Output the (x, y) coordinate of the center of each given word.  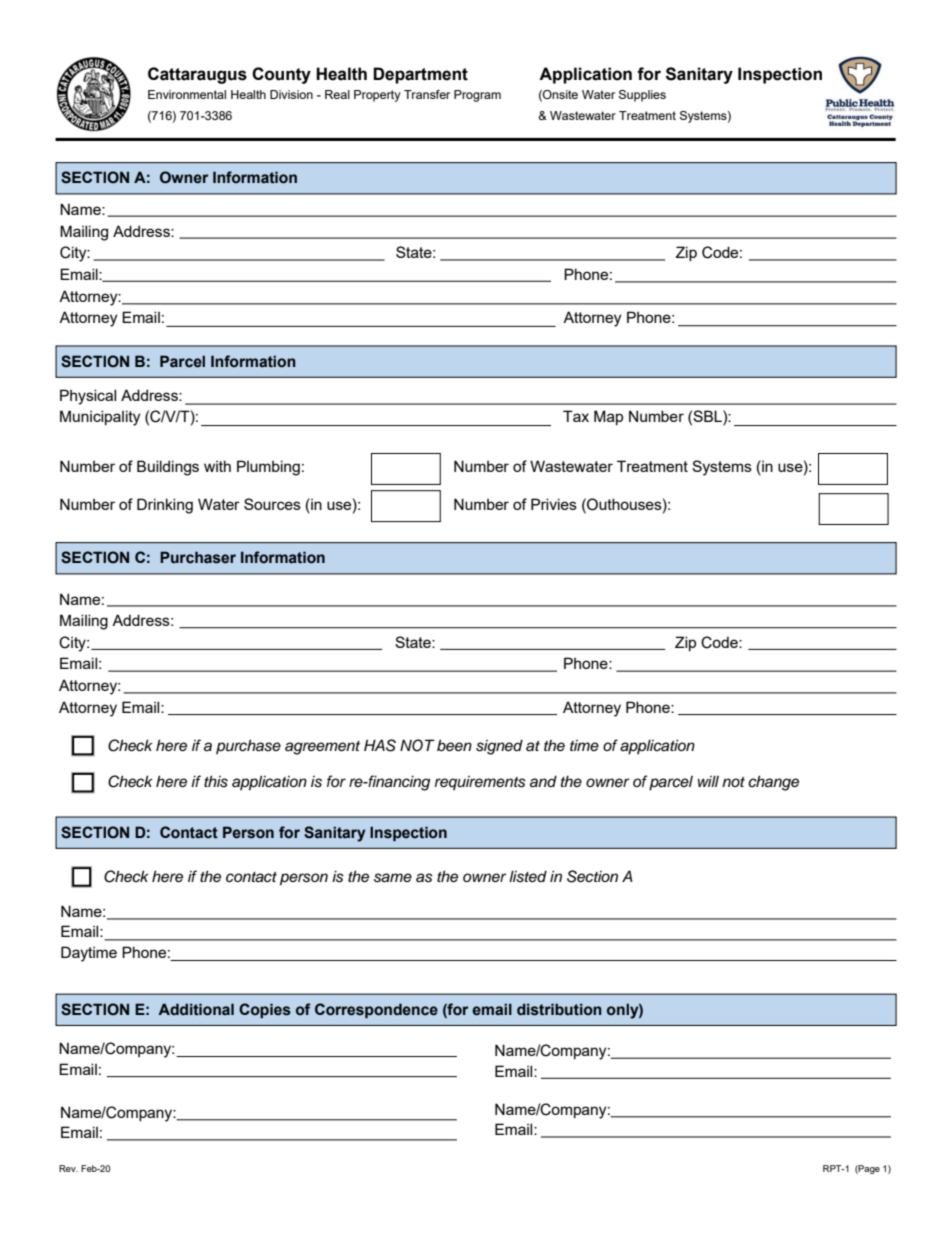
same (393, 878)
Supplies (642, 96)
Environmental (187, 94)
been (454, 745)
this (216, 781)
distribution (559, 1009)
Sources (272, 504)
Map (608, 417)
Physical (88, 397)
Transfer (427, 94)
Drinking (165, 506)
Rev (68, 1168)
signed (499, 747)
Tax (576, 416)
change (773, 783)
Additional (196, 1009)
